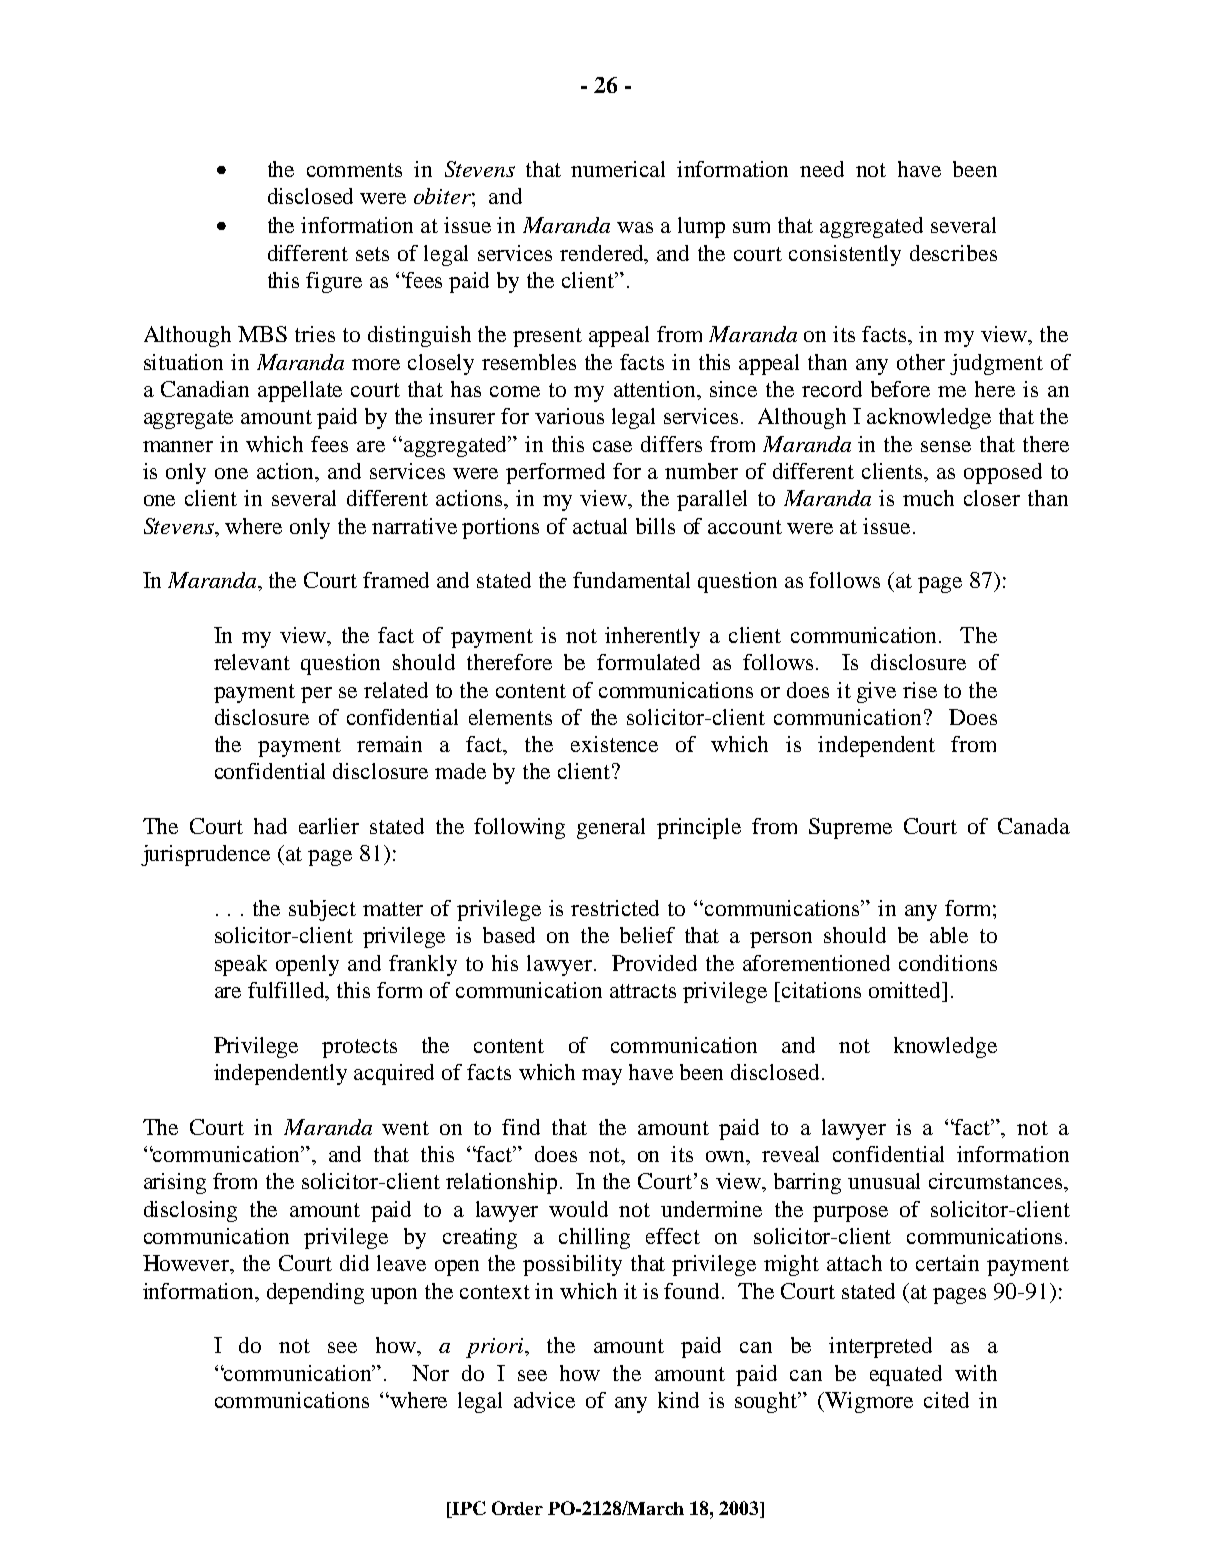  Describe the element at coordinates (631, 580) in the document. I see `fundamental` at that location.
